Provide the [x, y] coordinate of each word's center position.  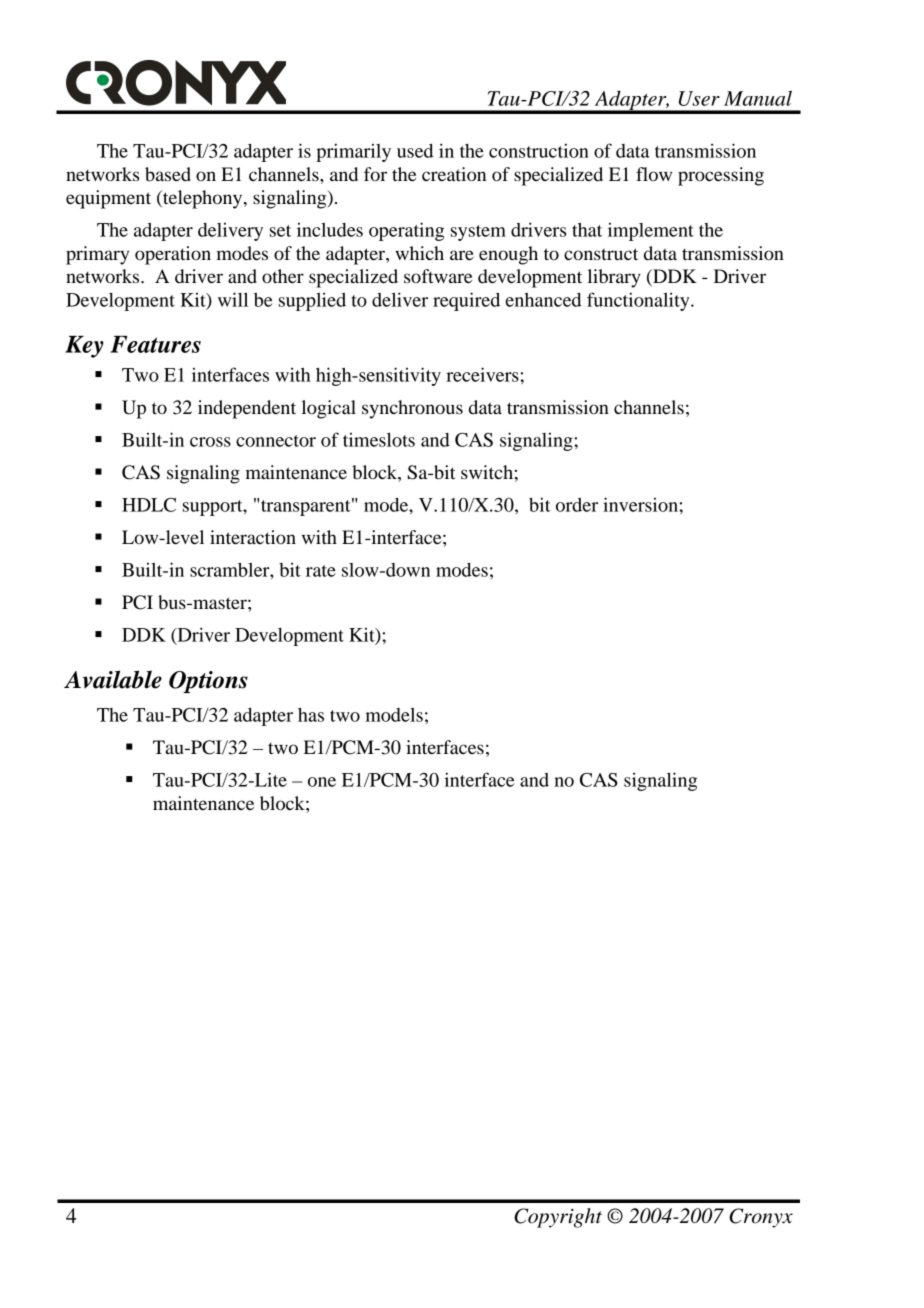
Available [113, 679]
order [577, 505]
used [415, 151]
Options [208, 682]
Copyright [558, 1218]
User [699, 98]
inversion [641, 504]
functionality [639, 301]
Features [155, 344]
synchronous [412, 409]
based [168, 174]
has [311, 715]
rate [321, 571]
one [322, 782]
